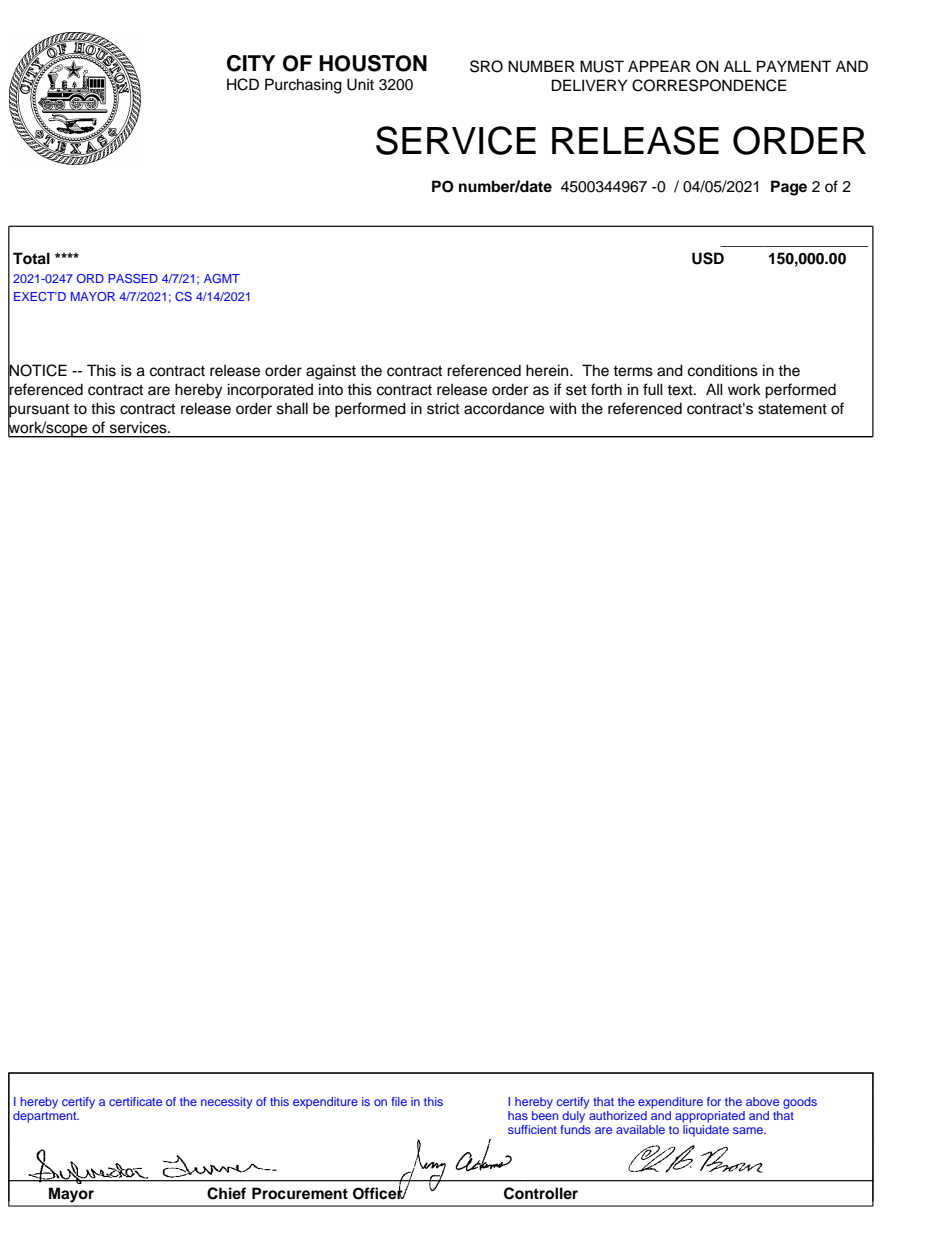 The width and height of the page is (952, 1237). What do you see at coordinates (38, 410) in the page?
I see `pursuant` at bounding box center [38, 410].
